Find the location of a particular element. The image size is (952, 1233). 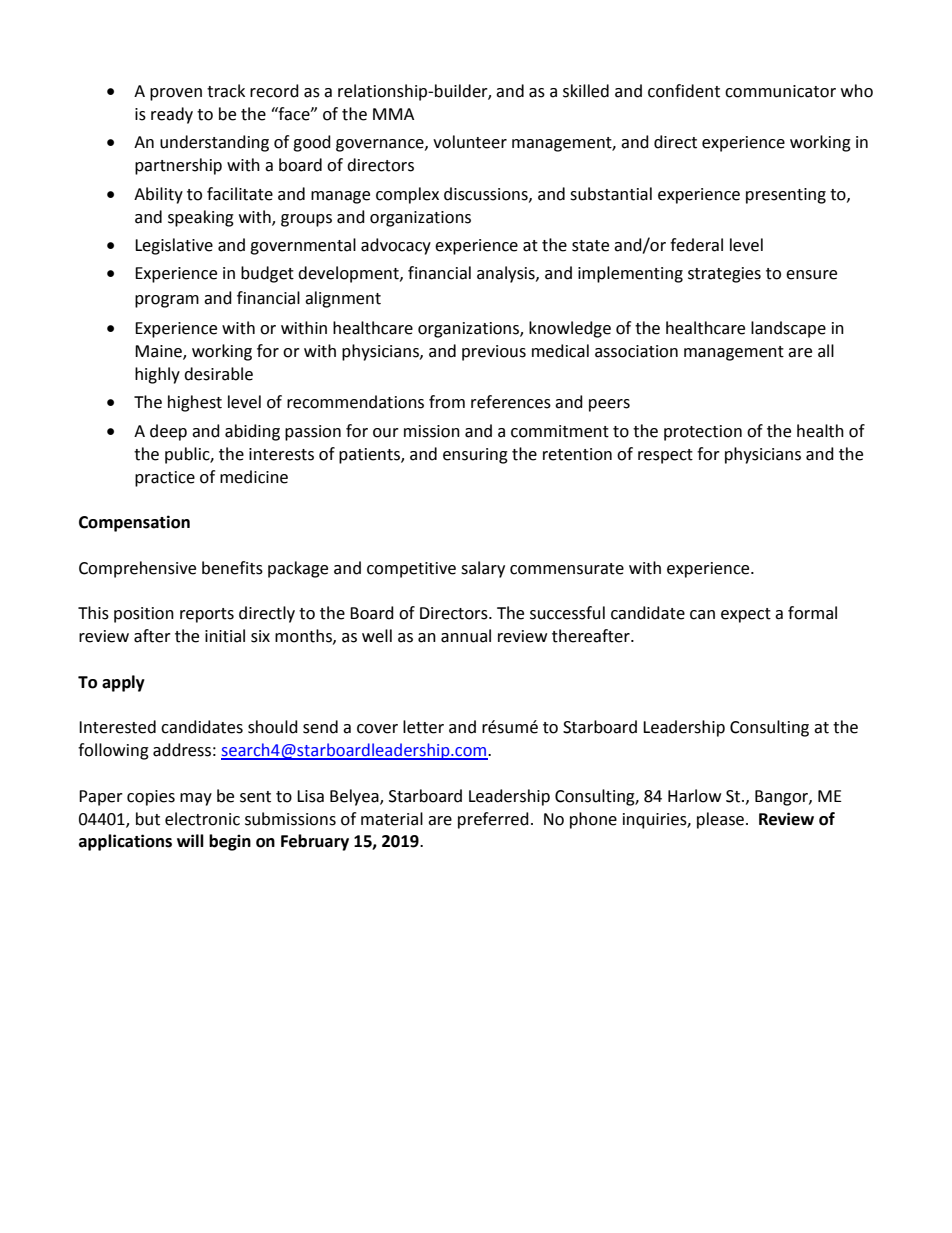

preferred is located at coordinates (493, 820).
